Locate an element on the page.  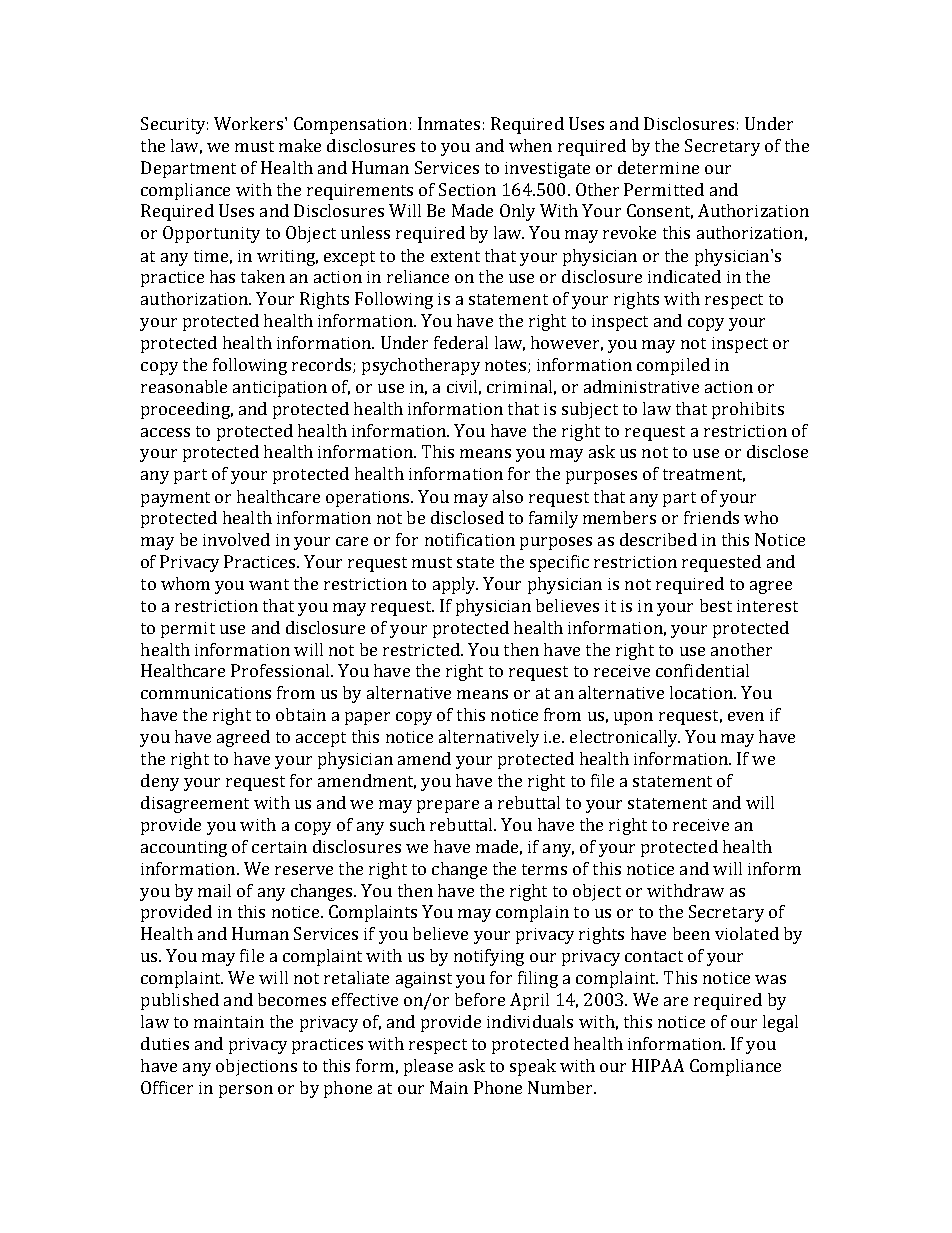
Workers is located at coordinates (250, 123).
